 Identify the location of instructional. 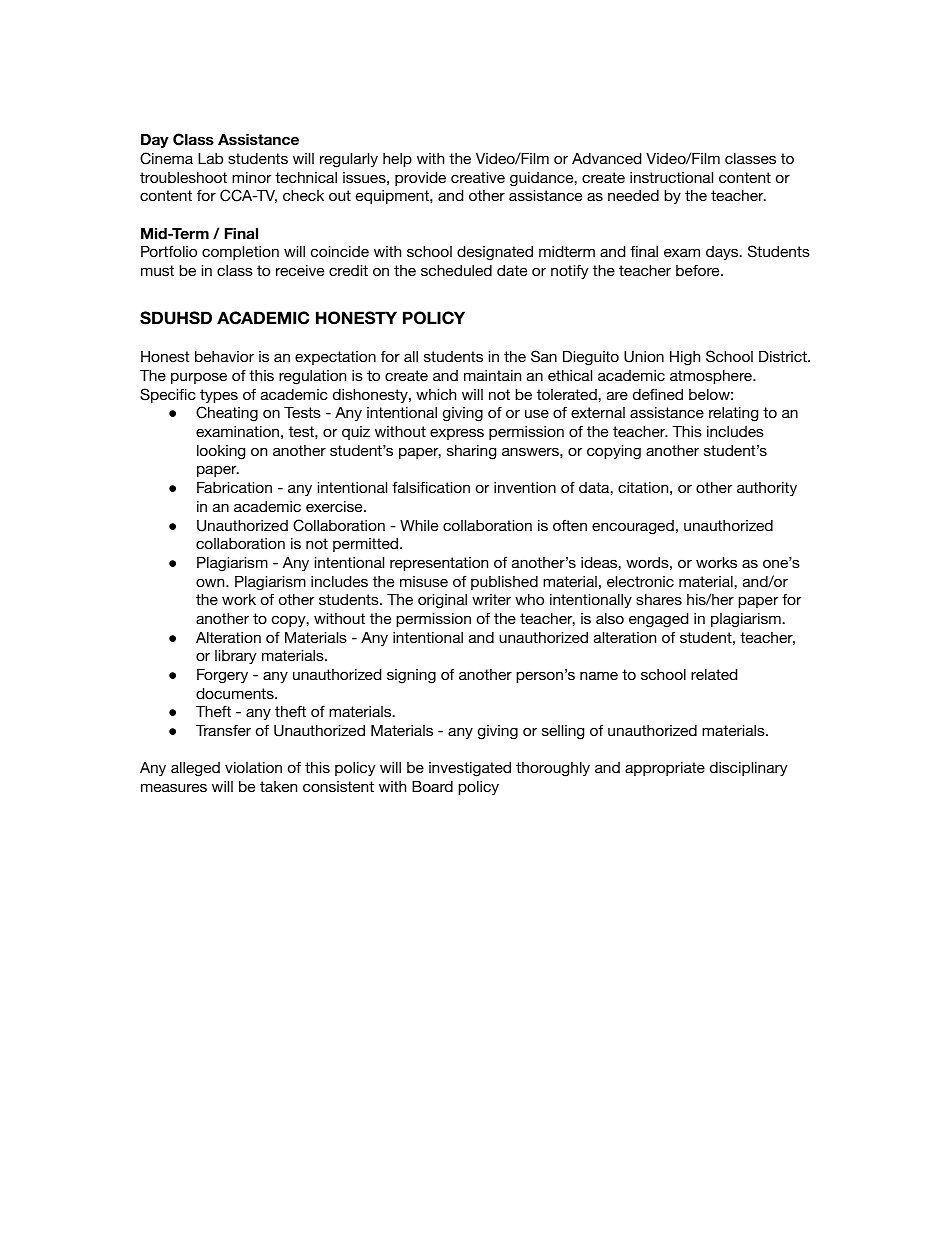
(671, 177).
